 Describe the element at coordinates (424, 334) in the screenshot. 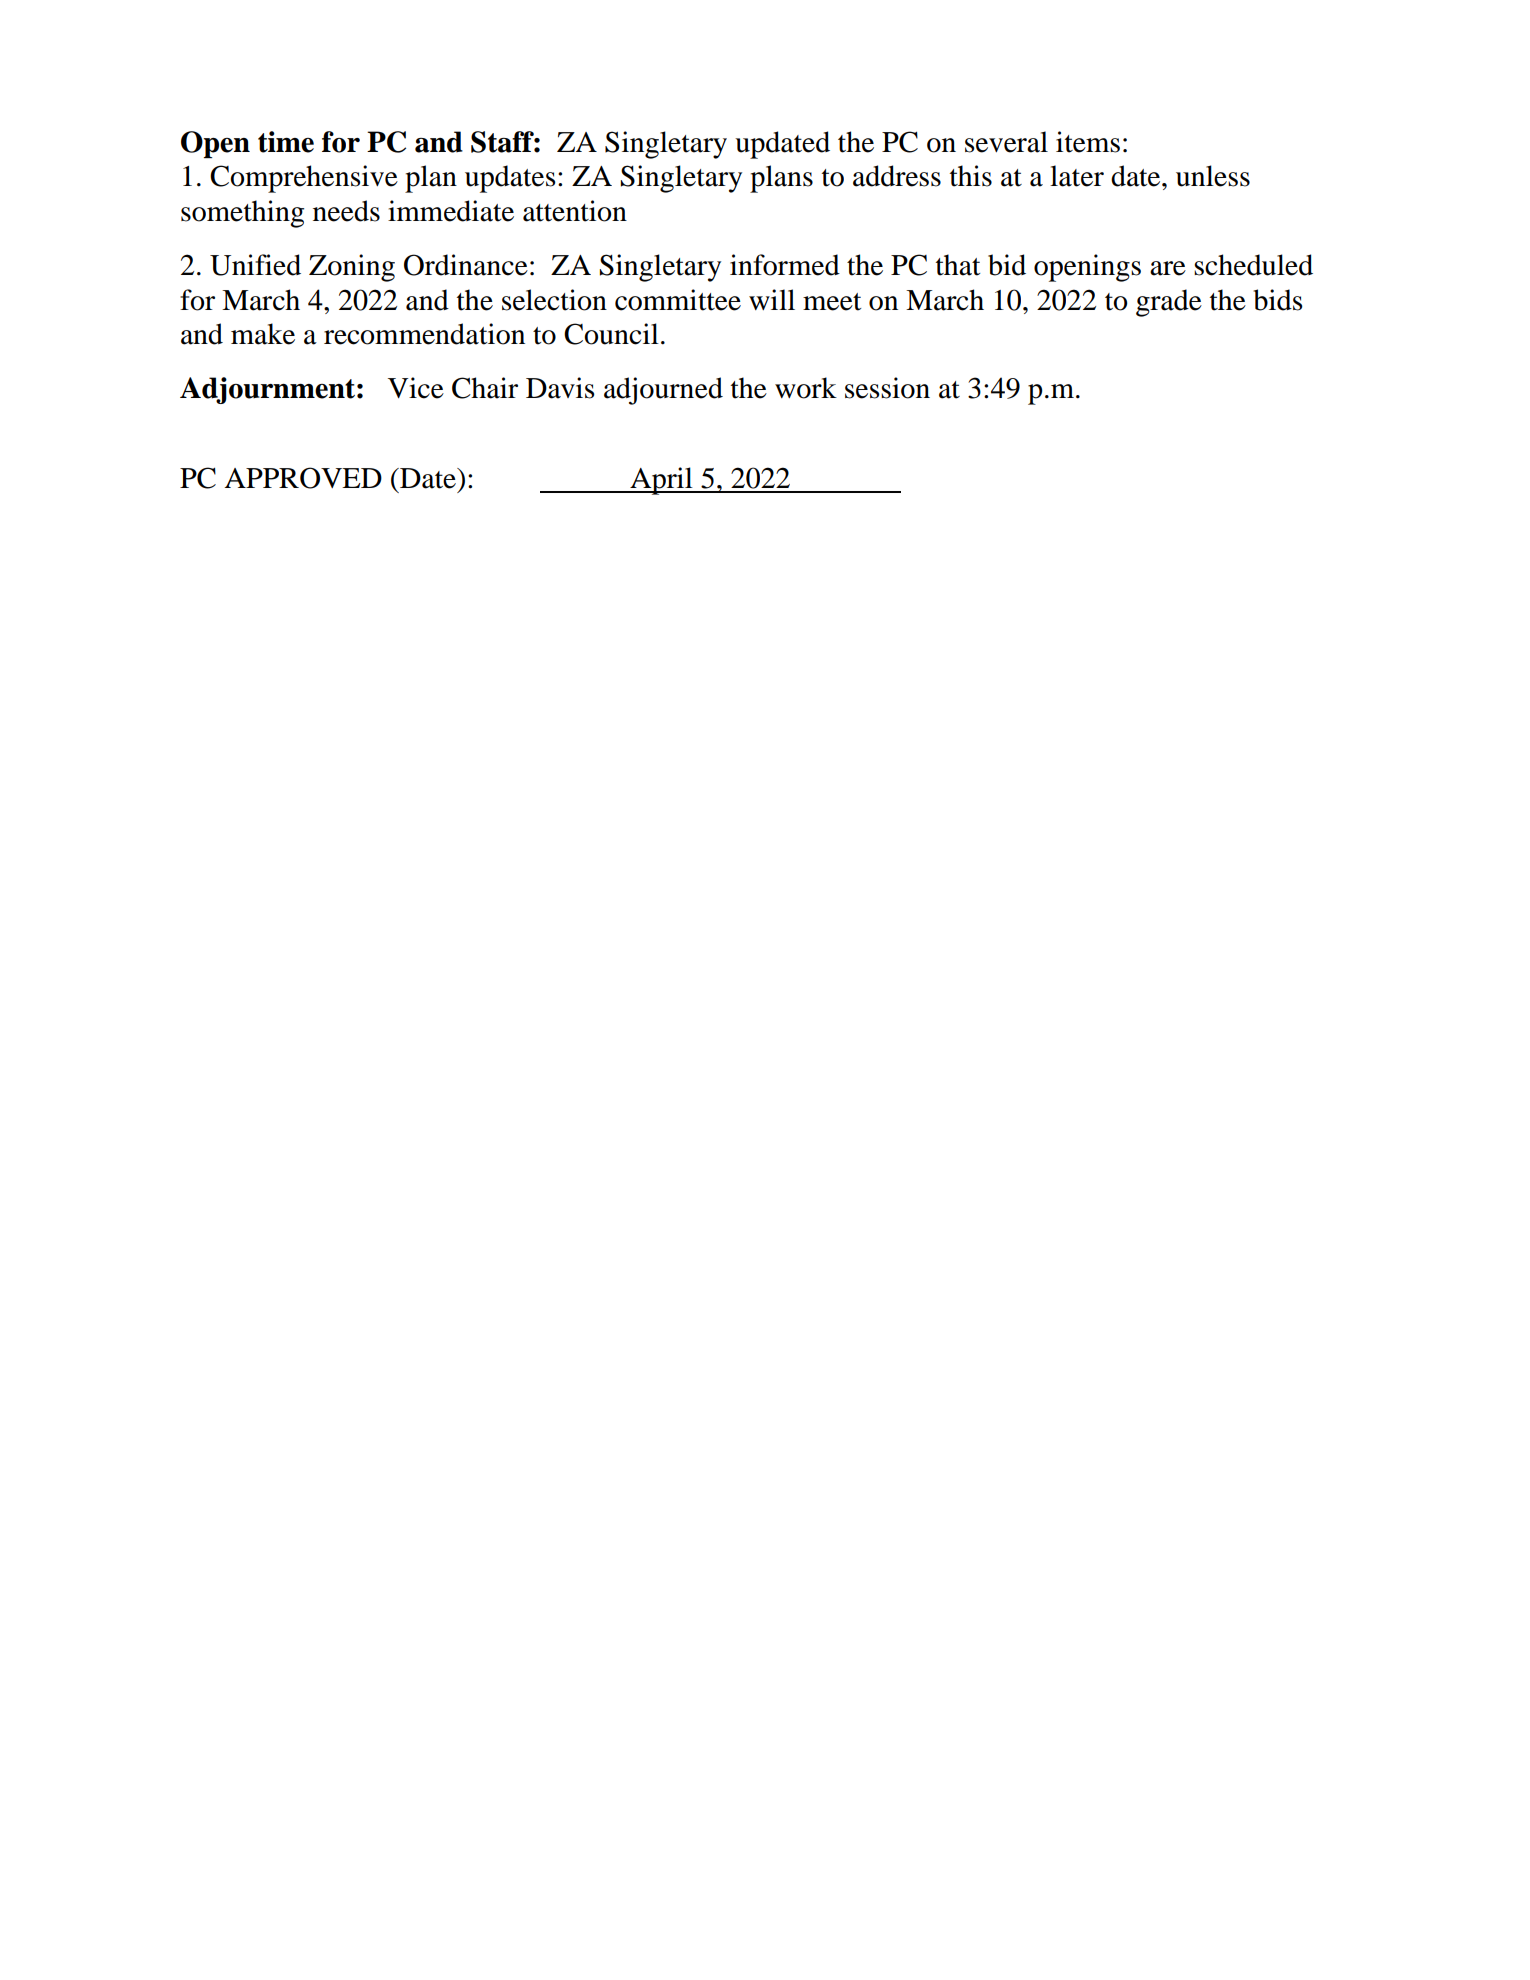

I see `recommendation` at that location.
